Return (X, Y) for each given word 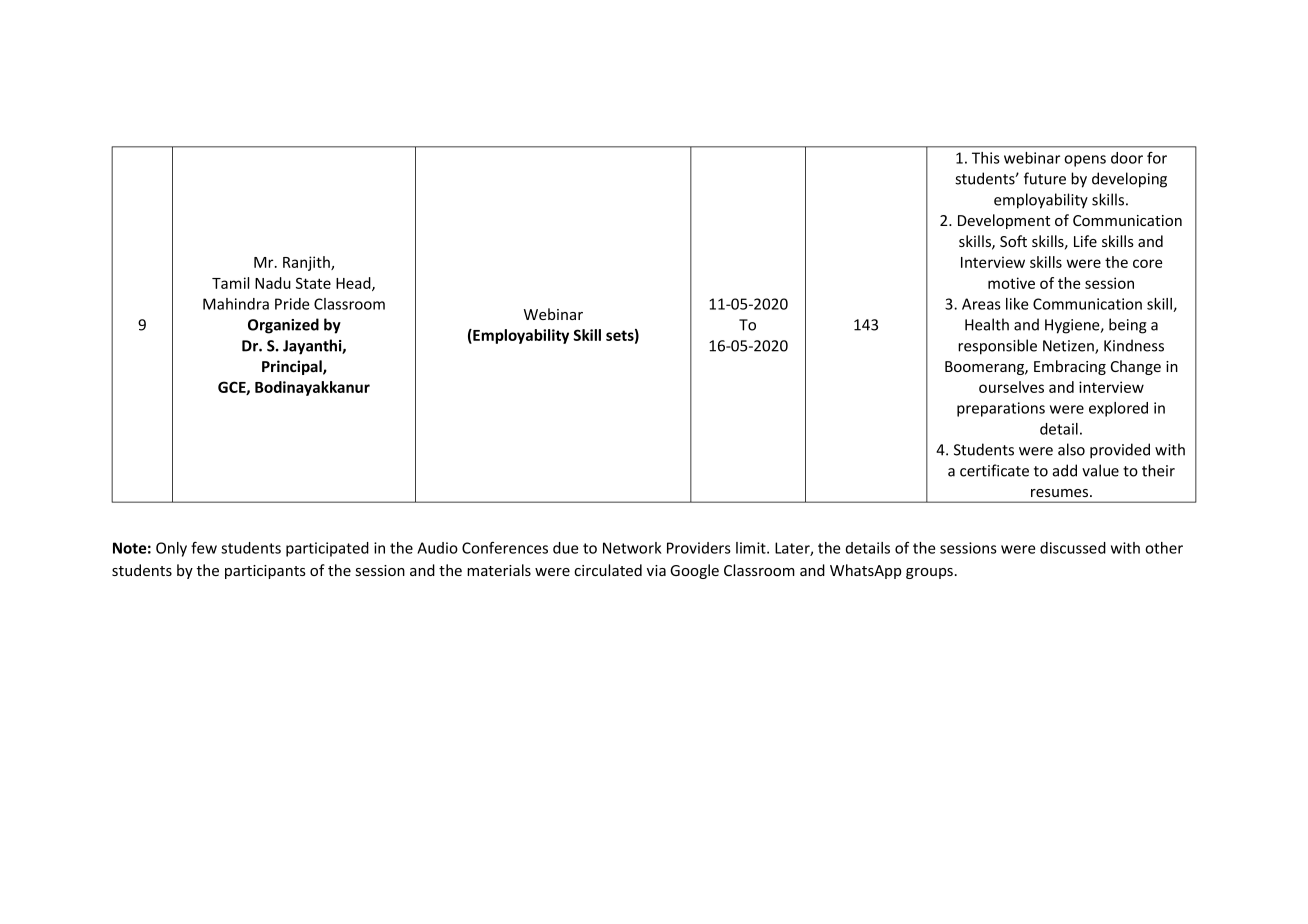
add (1065, 470)
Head (354, 284)
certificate (994, 470)
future (1045, 178)
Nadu (273, 283)
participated (327, 549)
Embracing (1070, 367)
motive (1011, 283)
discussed (1073, 548)
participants (265, 572)
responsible (997, 347)
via (656, 570)
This (986, 158)
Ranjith (307, 263)
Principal (293, 367)
